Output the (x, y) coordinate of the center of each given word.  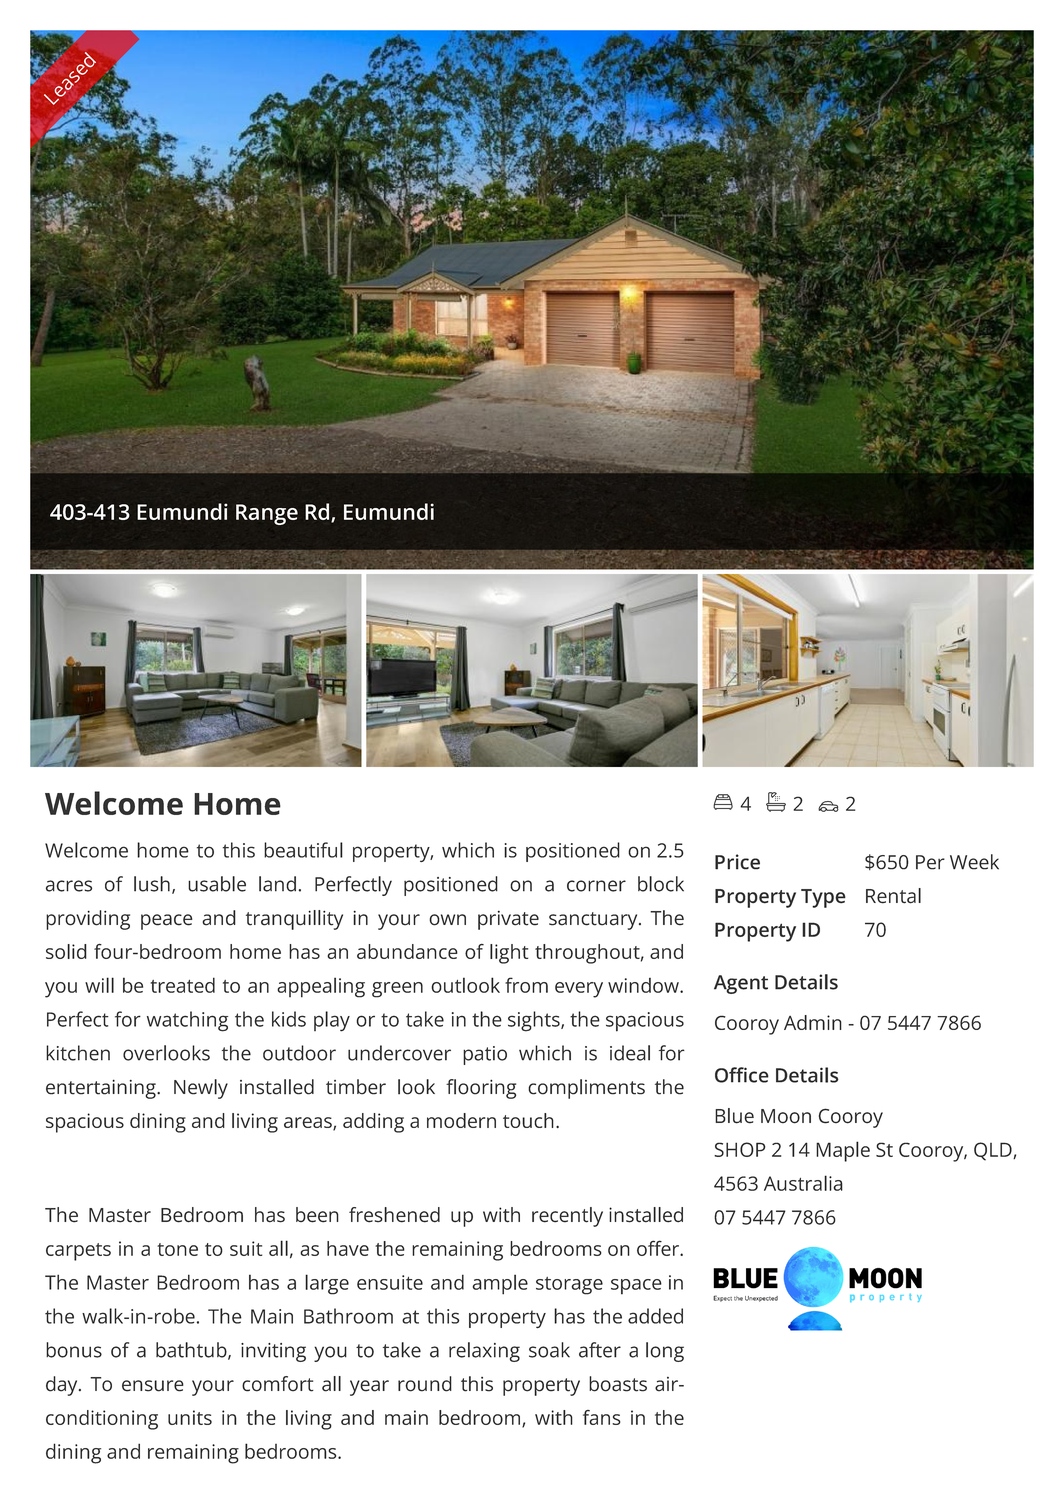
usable (217, 884)
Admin (813, 1022)
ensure (153, 1386)
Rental (893, 896)
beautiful (303, 850)
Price (737, 862)
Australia (803, 1183)
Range (267, 514)
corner (596, 886)
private (508, 920)
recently (567, 1217)
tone (177, 1249)
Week (974, 862)
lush (152, 884)
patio (485, 1055)
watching (187, 1021)
